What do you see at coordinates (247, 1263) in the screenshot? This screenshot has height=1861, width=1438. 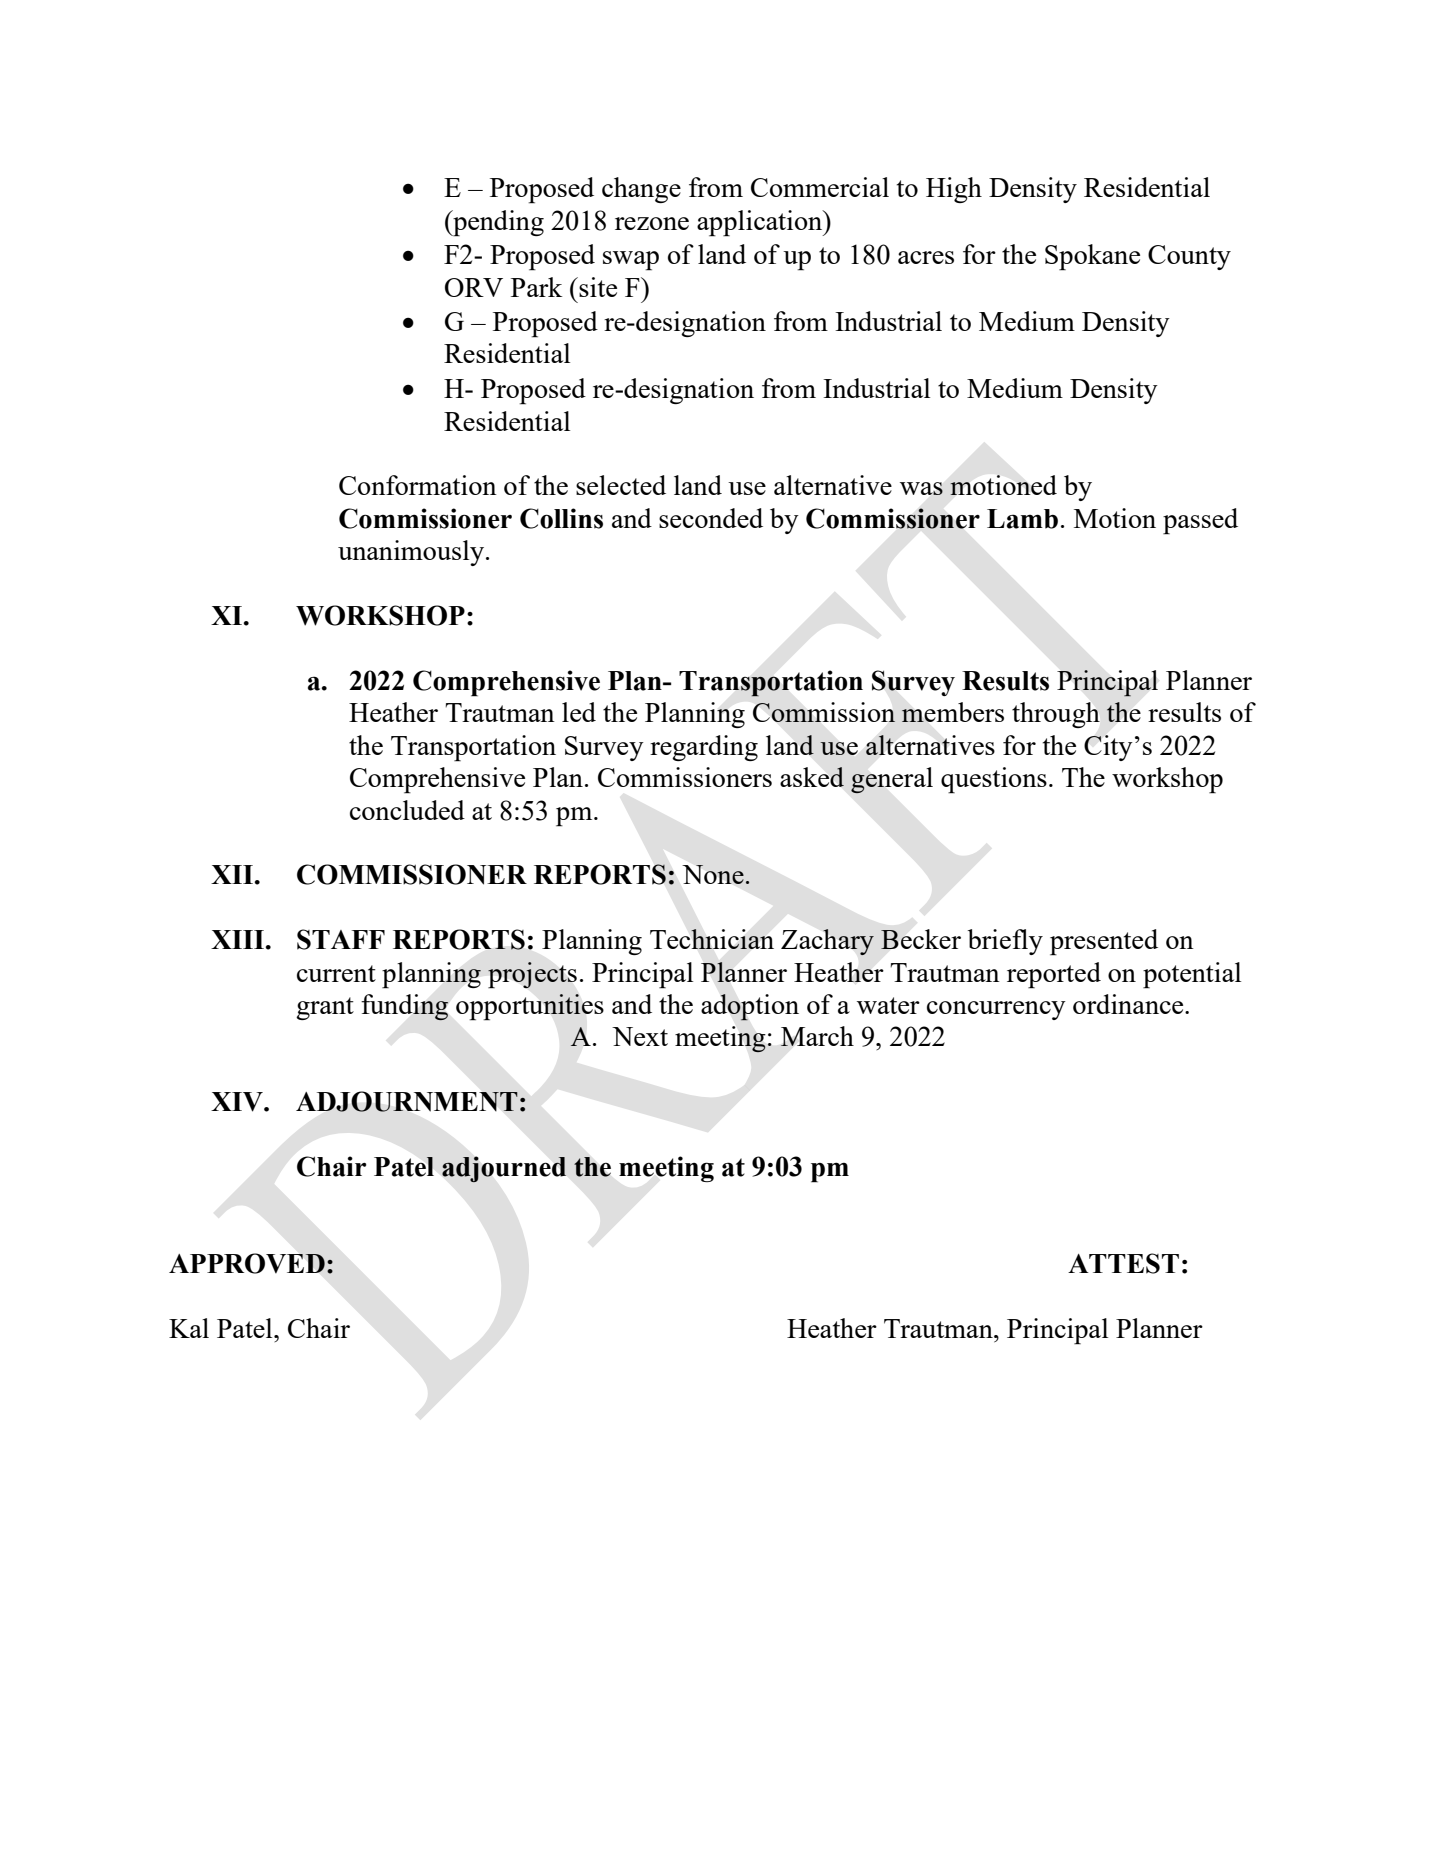 I see `APPROVED` at bounding box center [247, 1263].
